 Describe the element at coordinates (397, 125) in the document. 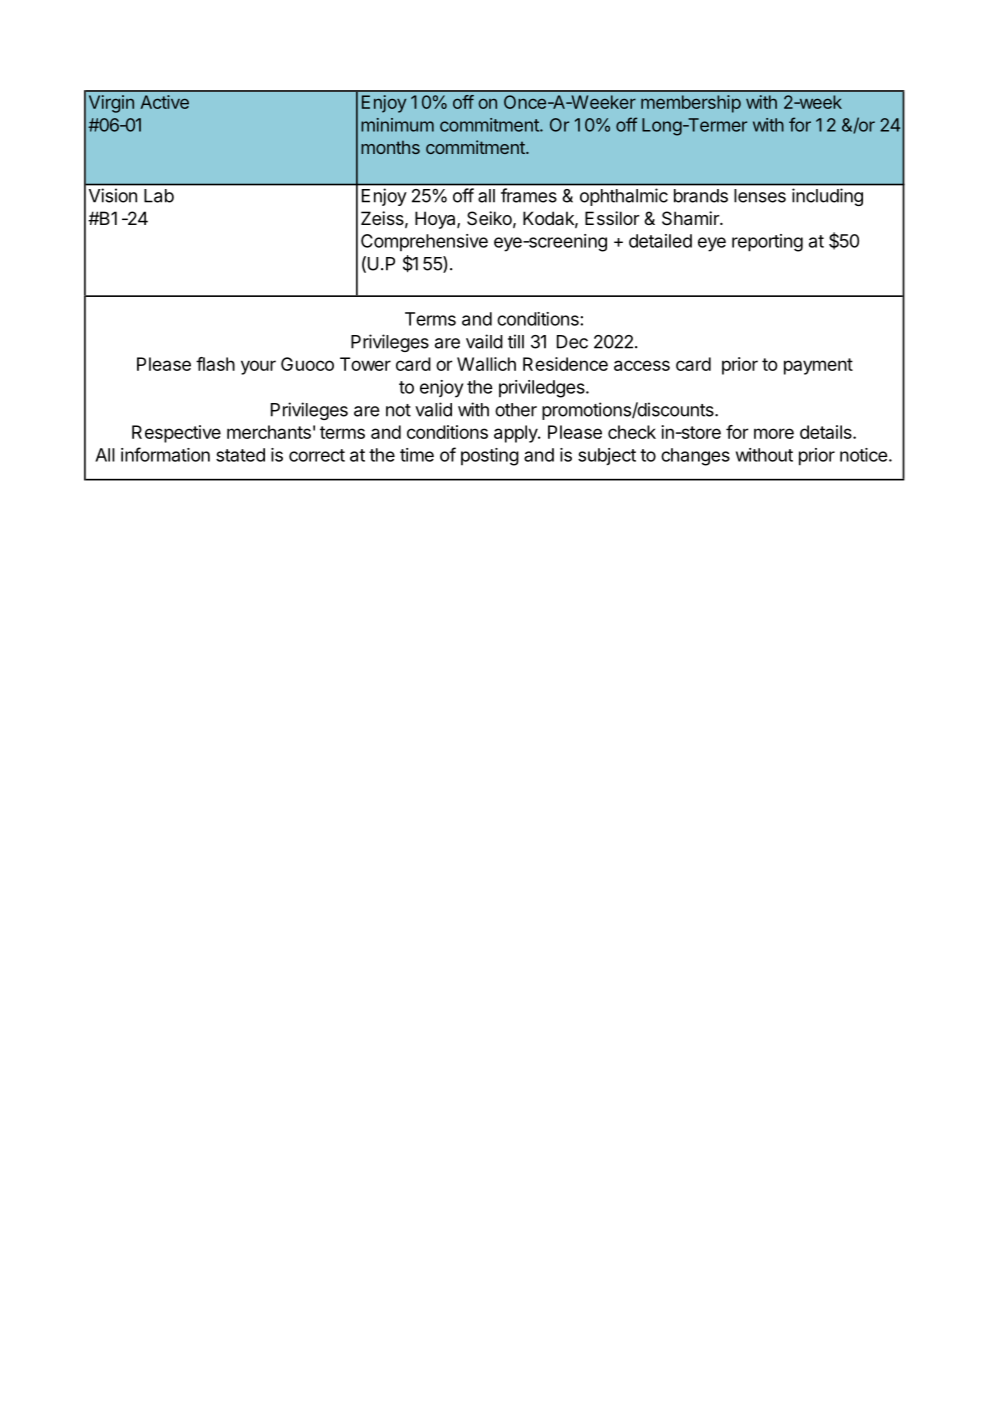

I see `minimum` at that location.
